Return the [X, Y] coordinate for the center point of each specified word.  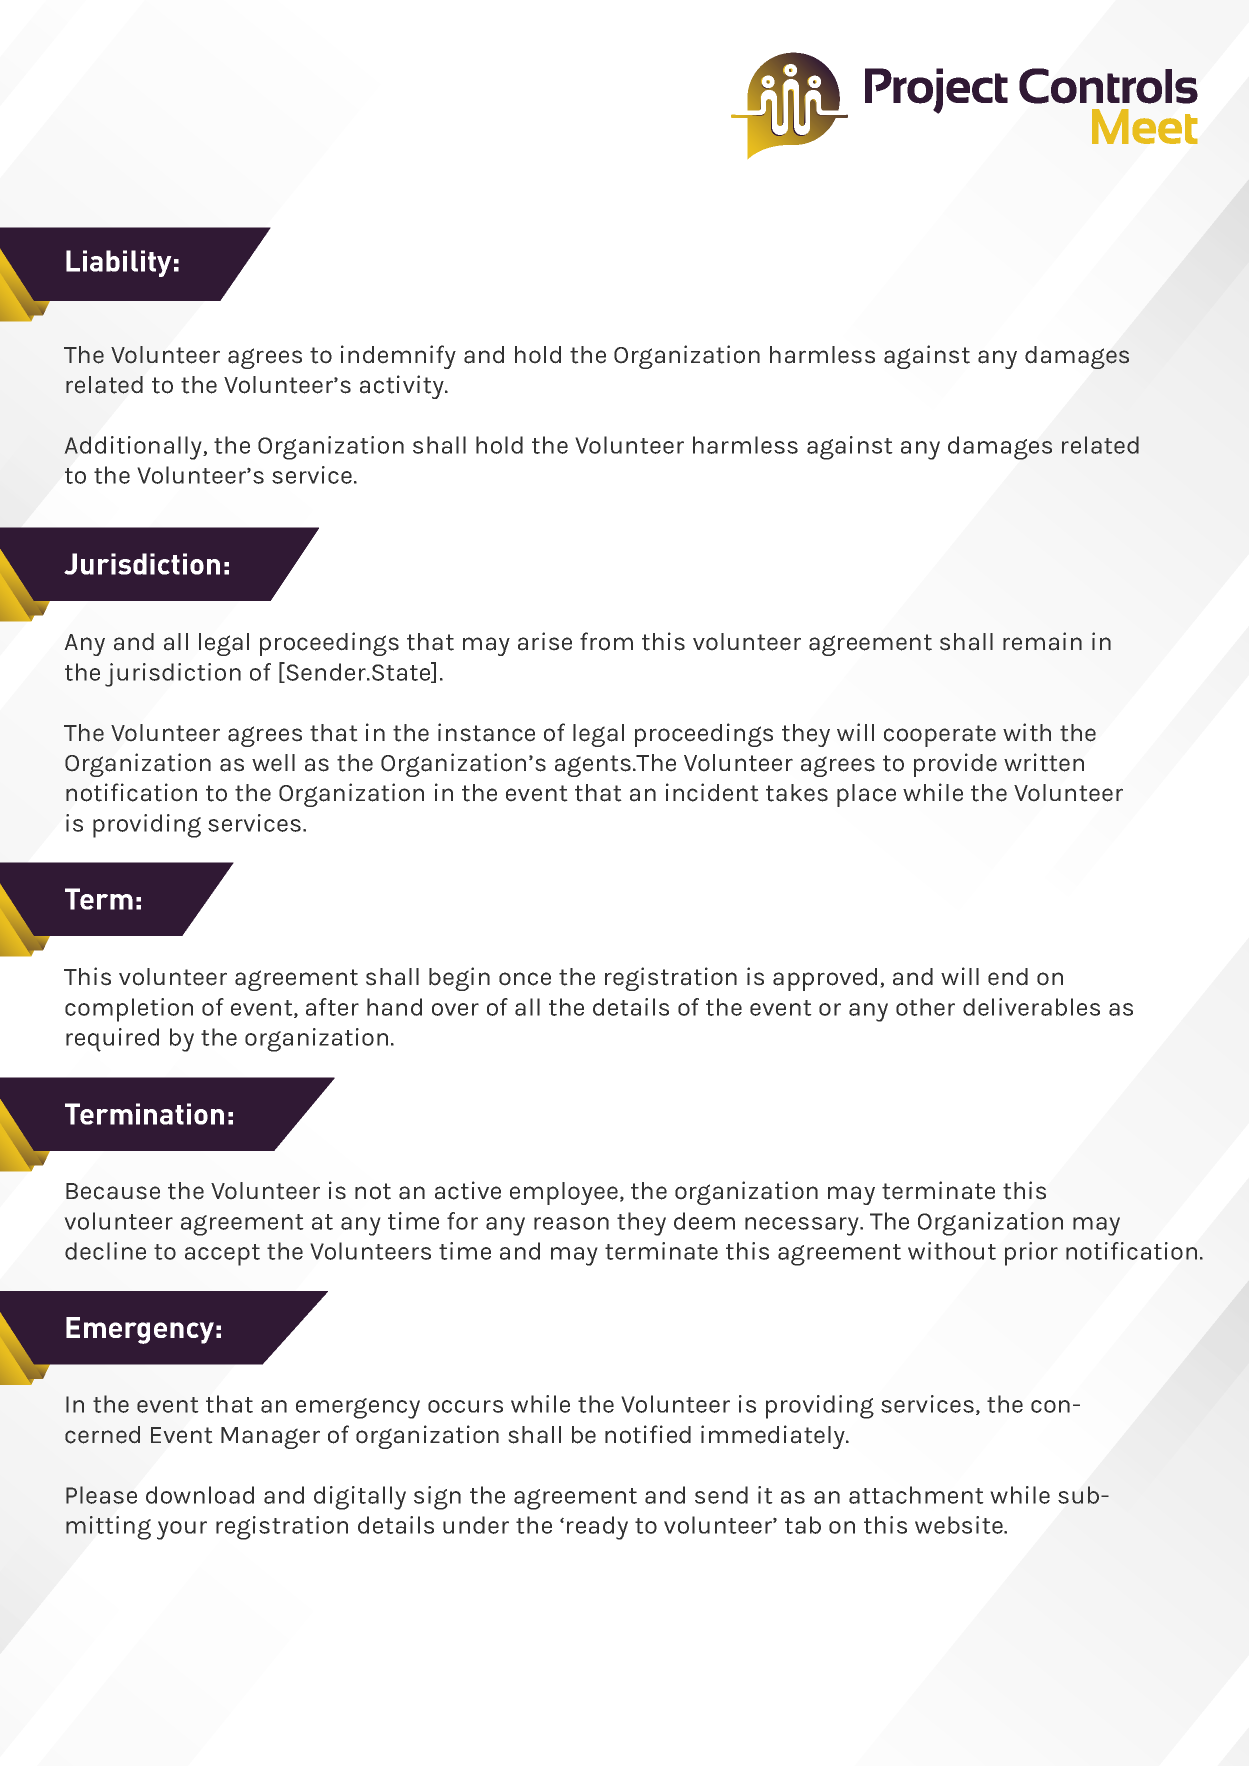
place [866, 795]
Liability [119, 263]
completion [129, 1010]
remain [1042, 641]
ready [597, 1528]
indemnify [398, 357]
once [525, 979]
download [200, 1495]
